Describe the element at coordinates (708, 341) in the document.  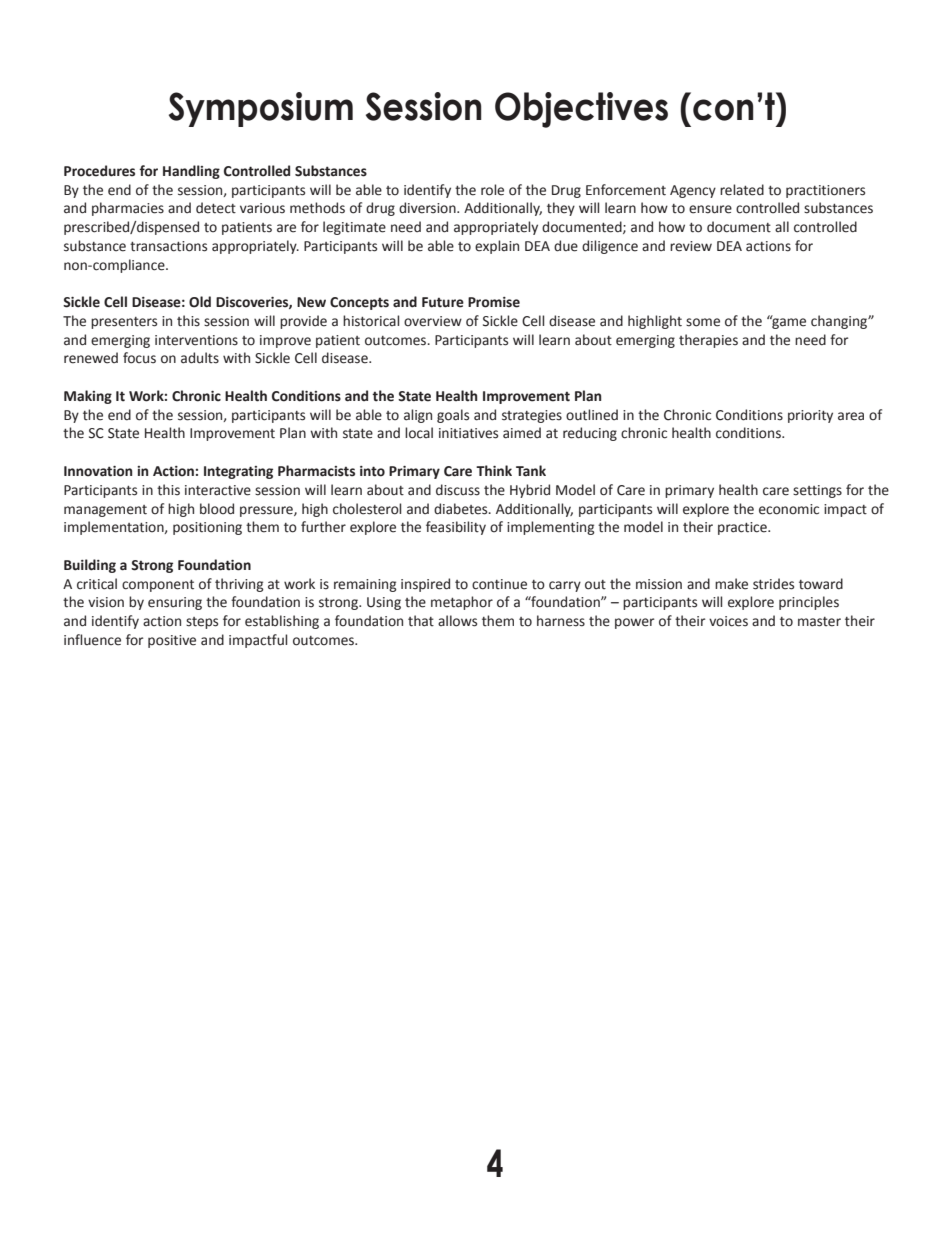
I see `therapies` at that location.
